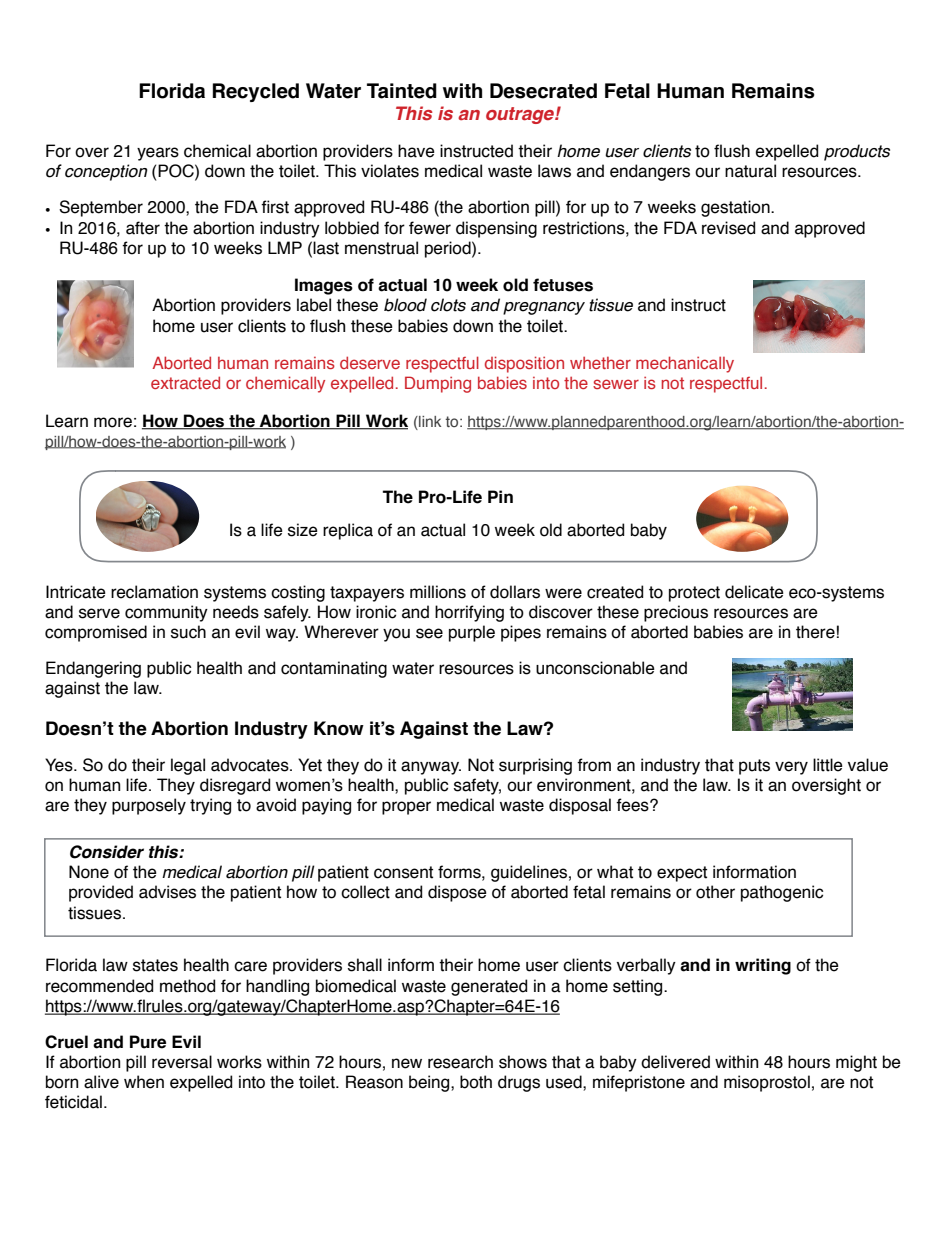 This screenshot has width=952, height=1233. I want to click on years, so click(158, 154).
